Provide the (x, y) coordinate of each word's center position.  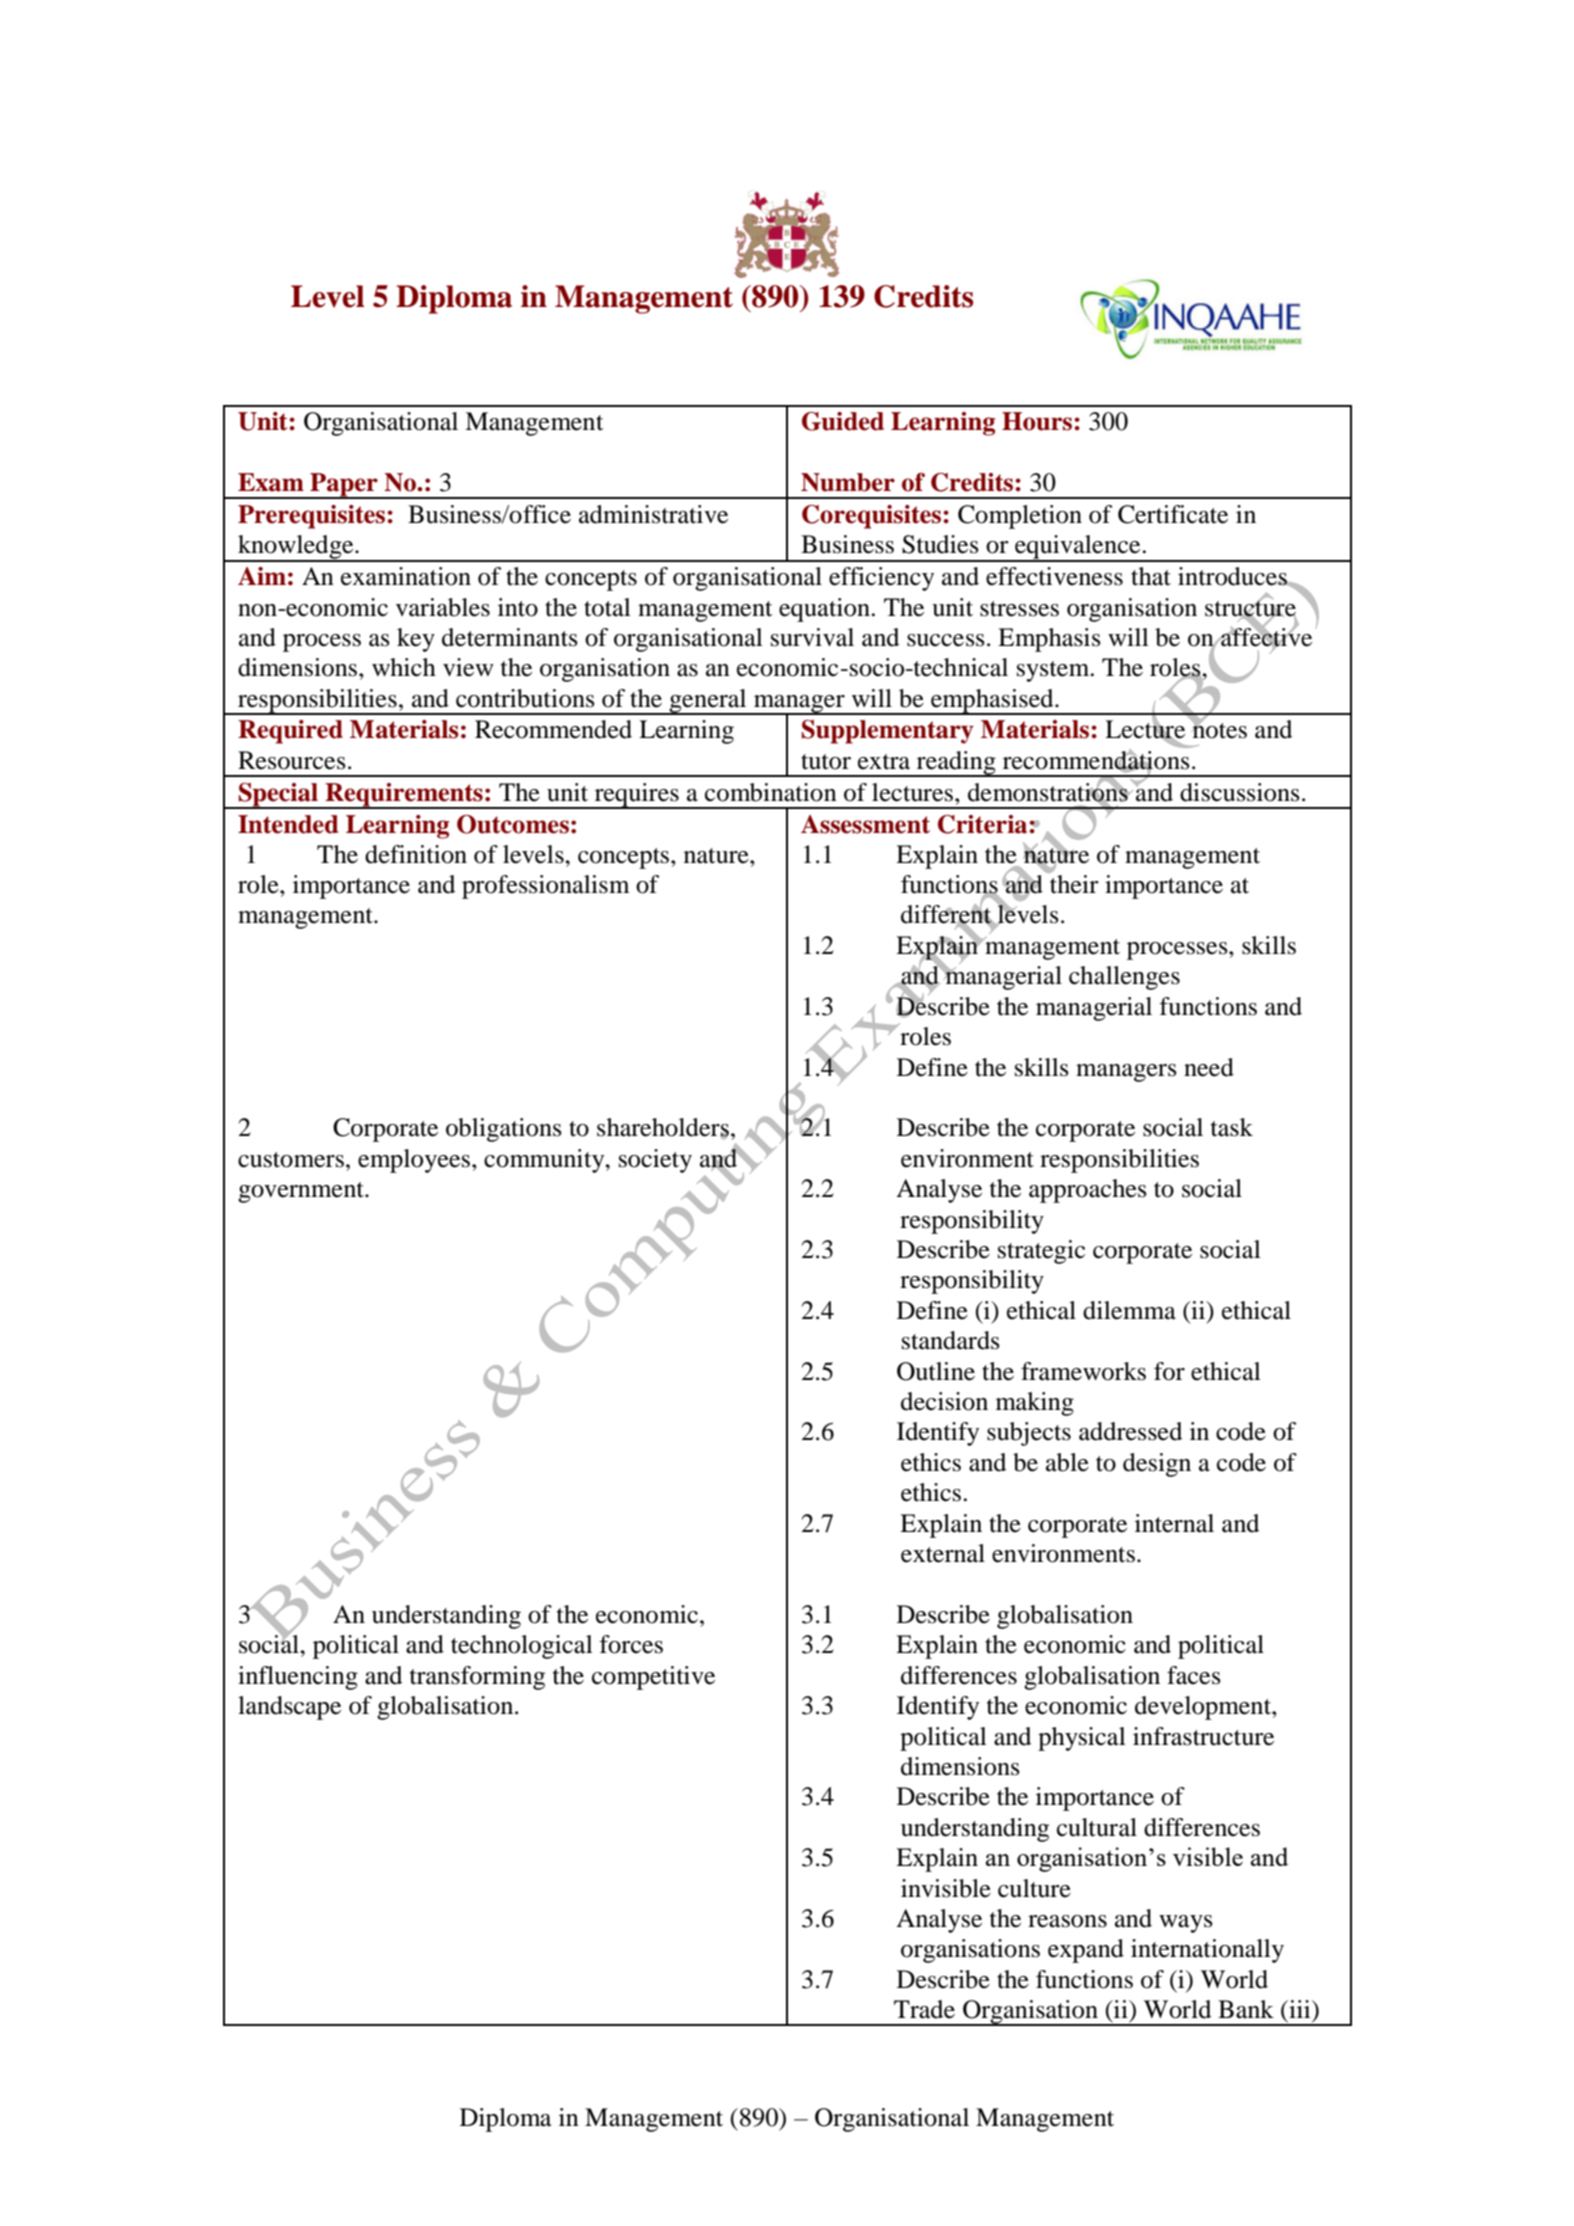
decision (944, 1401)
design (1157, 1465)
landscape (289, 1708)
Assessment (865, 824)
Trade (924, 2009)
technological (522, 1647)
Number (848, 482)
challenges (1124, 978)
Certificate (1173, 514)
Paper (344, 486)
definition (416, 854)
